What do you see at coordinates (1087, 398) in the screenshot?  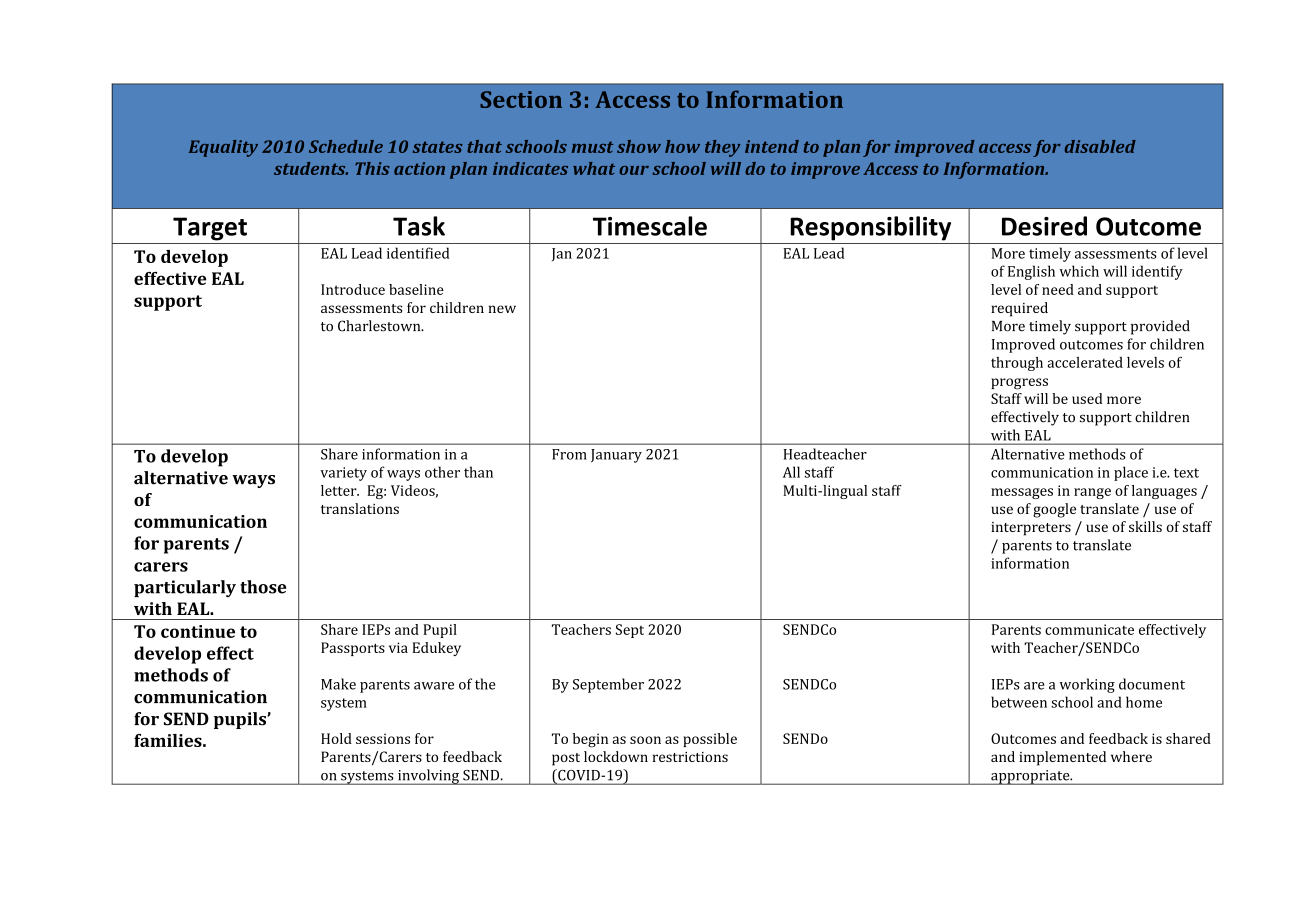 I see `used` at bounding box center [1087, 398].
